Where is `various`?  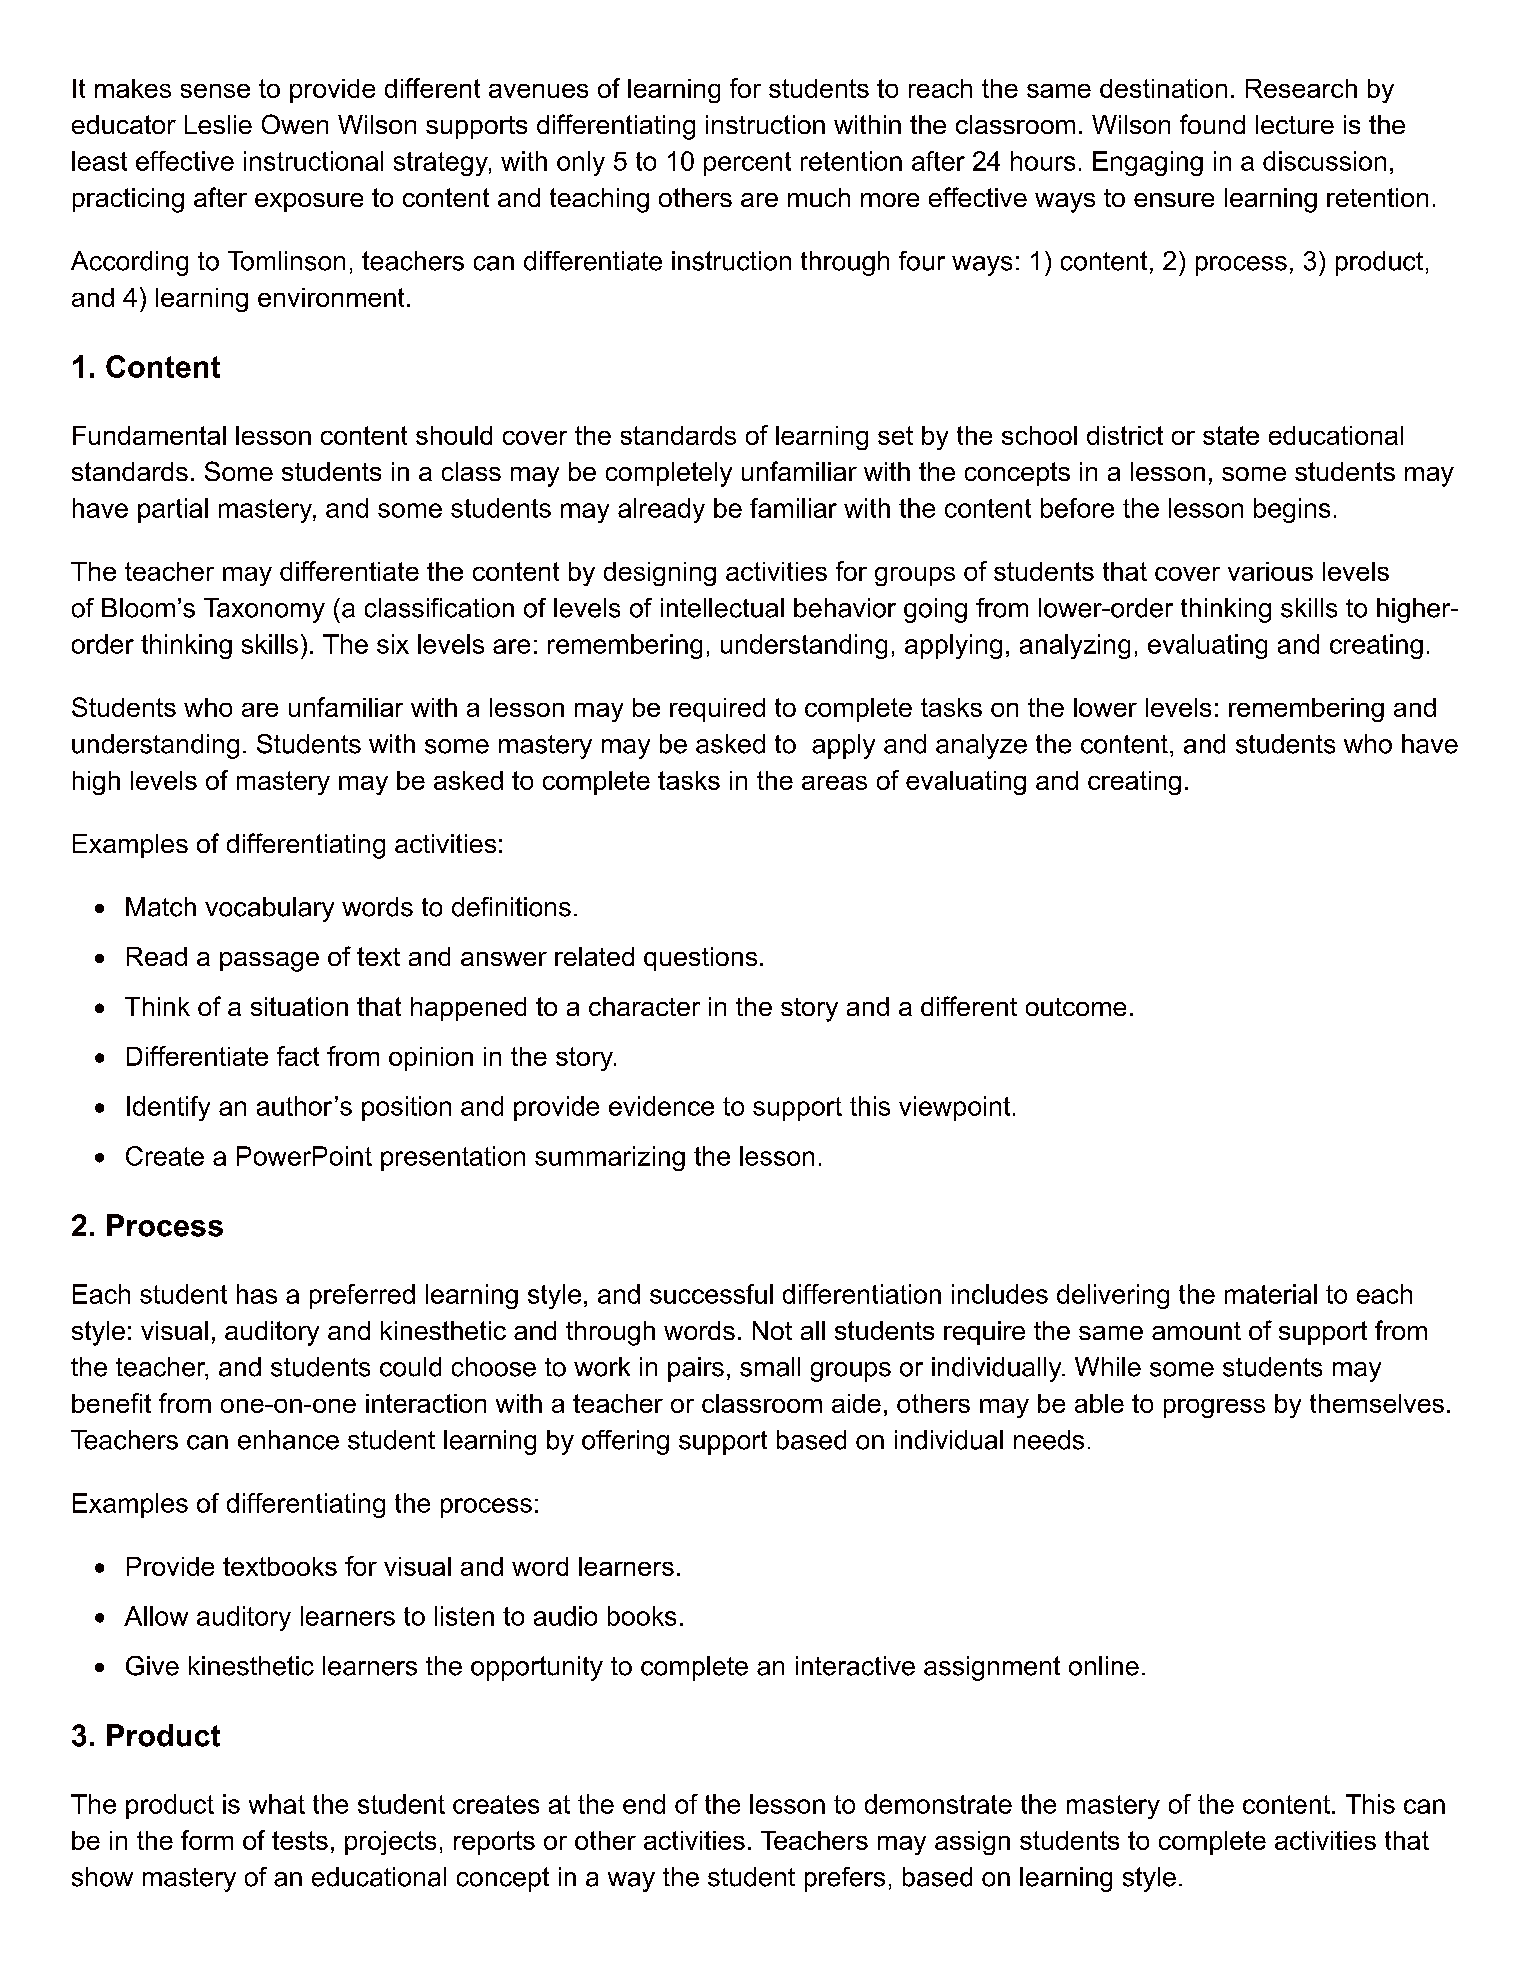
various is located at coordinates (1270, 571).
